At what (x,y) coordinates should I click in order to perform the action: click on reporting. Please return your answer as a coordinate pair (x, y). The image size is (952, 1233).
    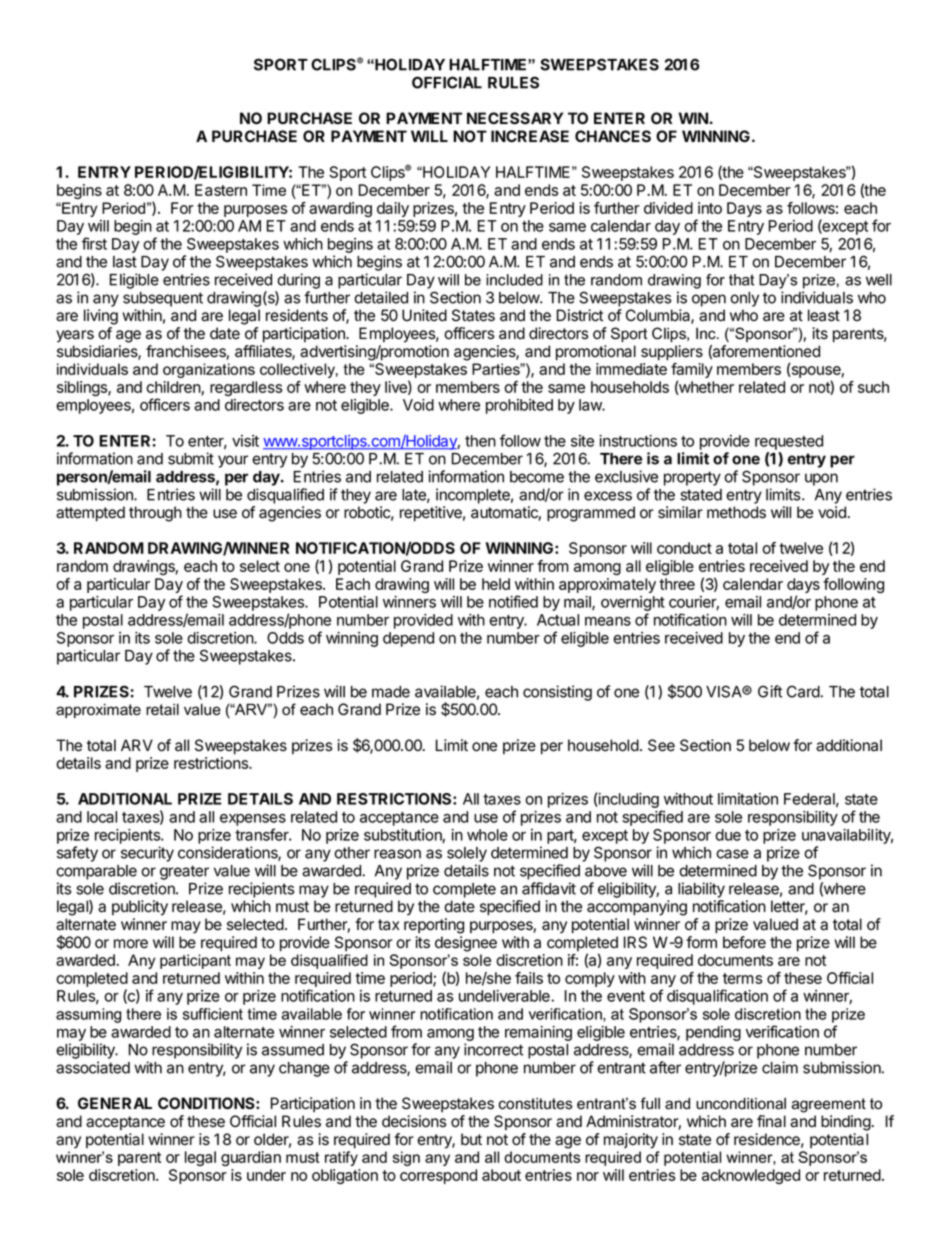
    Looking at the image, I should click on (434, 926).
